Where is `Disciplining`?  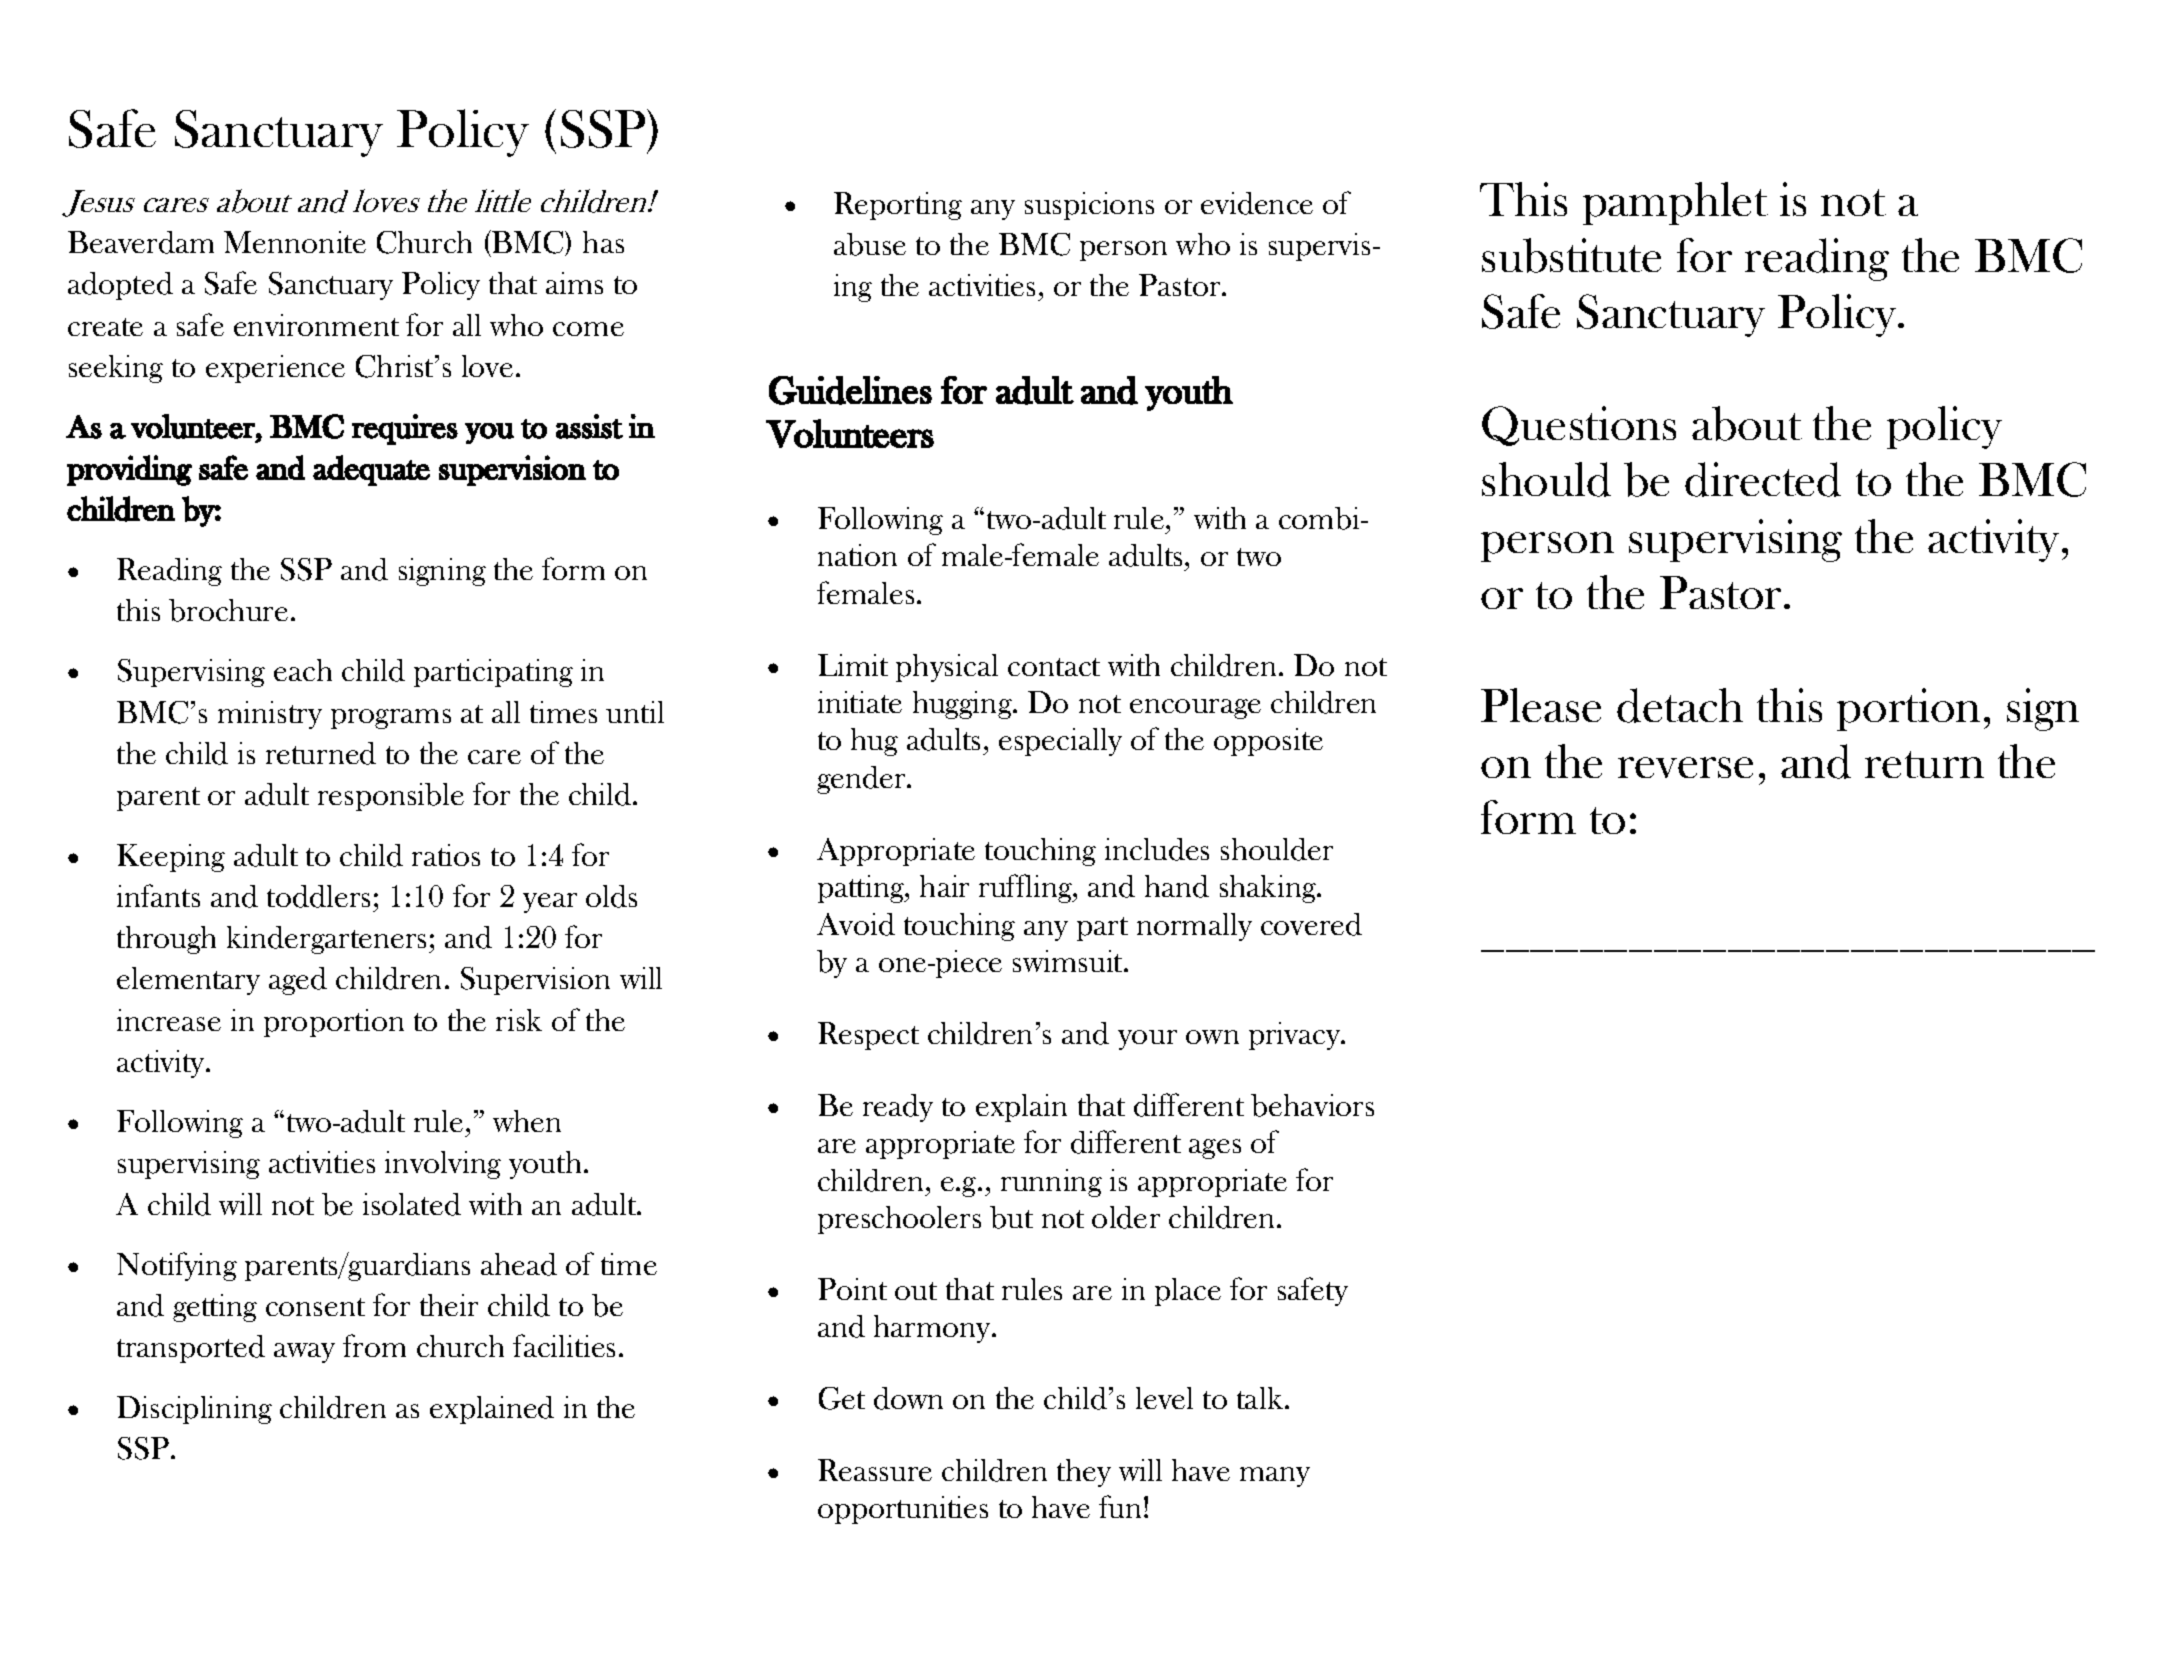
Disciplining is located at coordinates (194, 1410).
